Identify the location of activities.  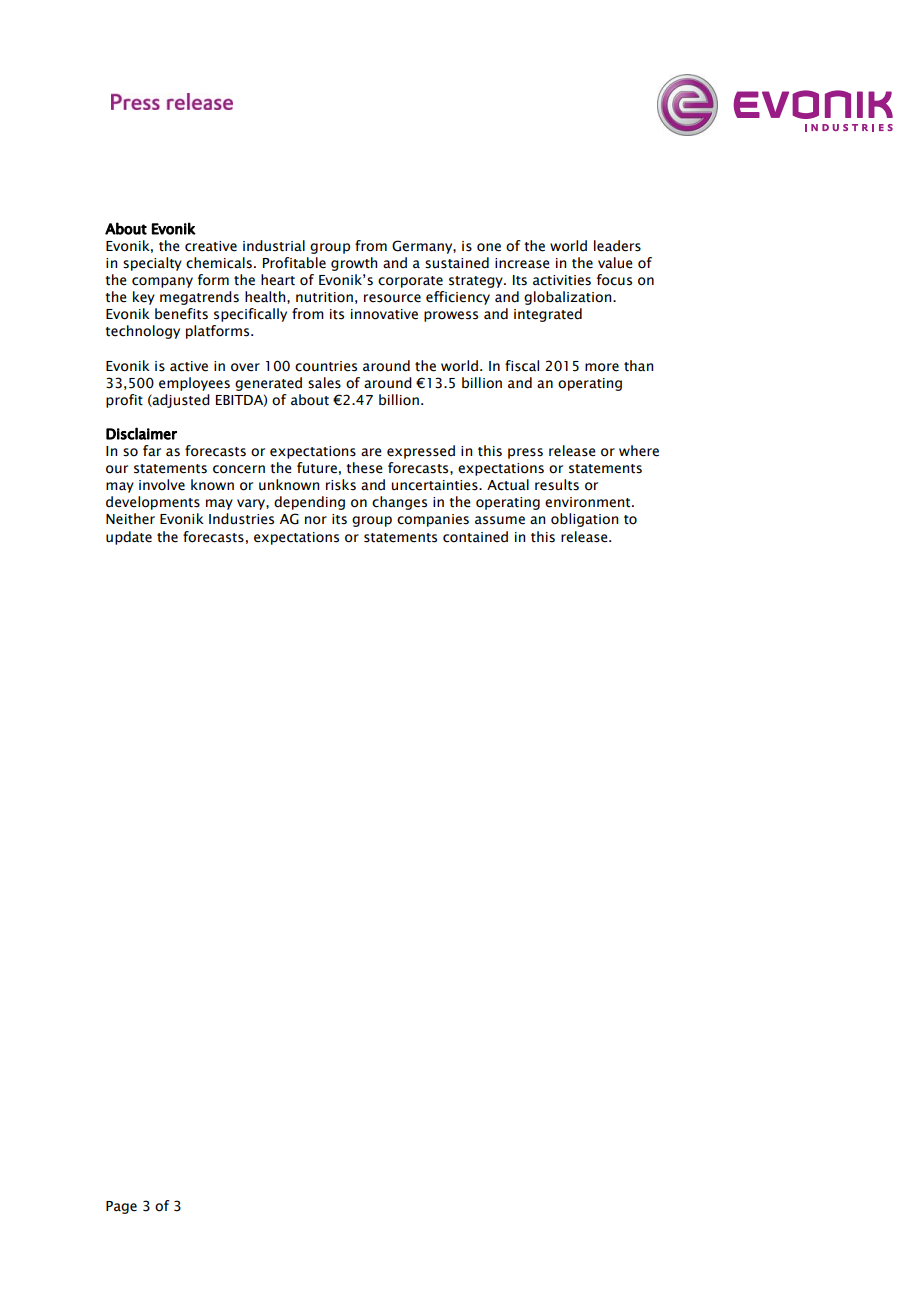
(562, 280).
